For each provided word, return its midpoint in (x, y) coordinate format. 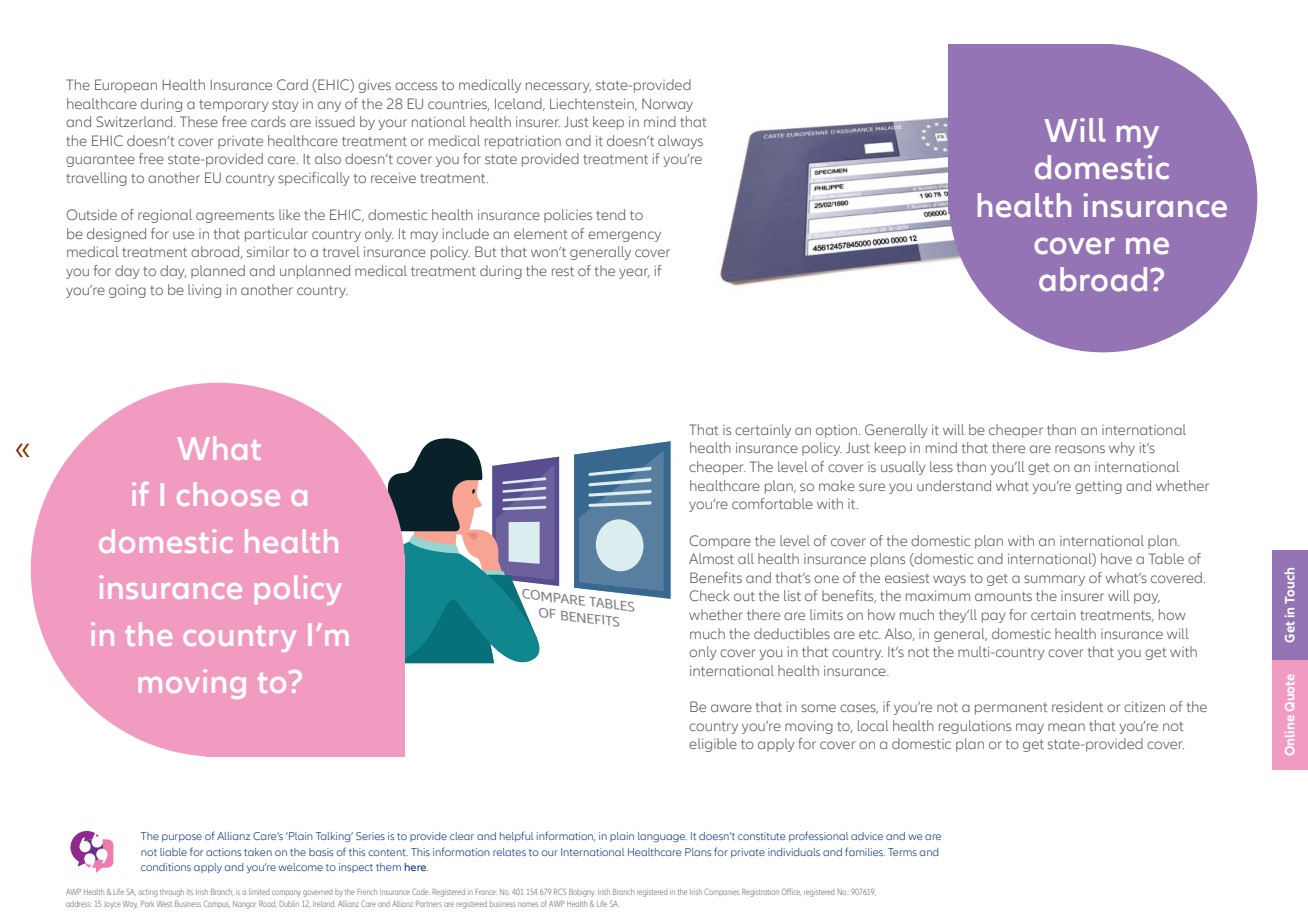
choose (228, 494)
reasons (1080, 449)
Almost (711, 558)
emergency (624, 236)
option (838, 431)
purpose (182, 838)
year (634, 273)
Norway (667, 105)
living (204, 291)
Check (709, 595)
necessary (558, 87)
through (172, 893)
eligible (713, 745)
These (199, 121)
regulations (975, 727)
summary (1054, 580)
